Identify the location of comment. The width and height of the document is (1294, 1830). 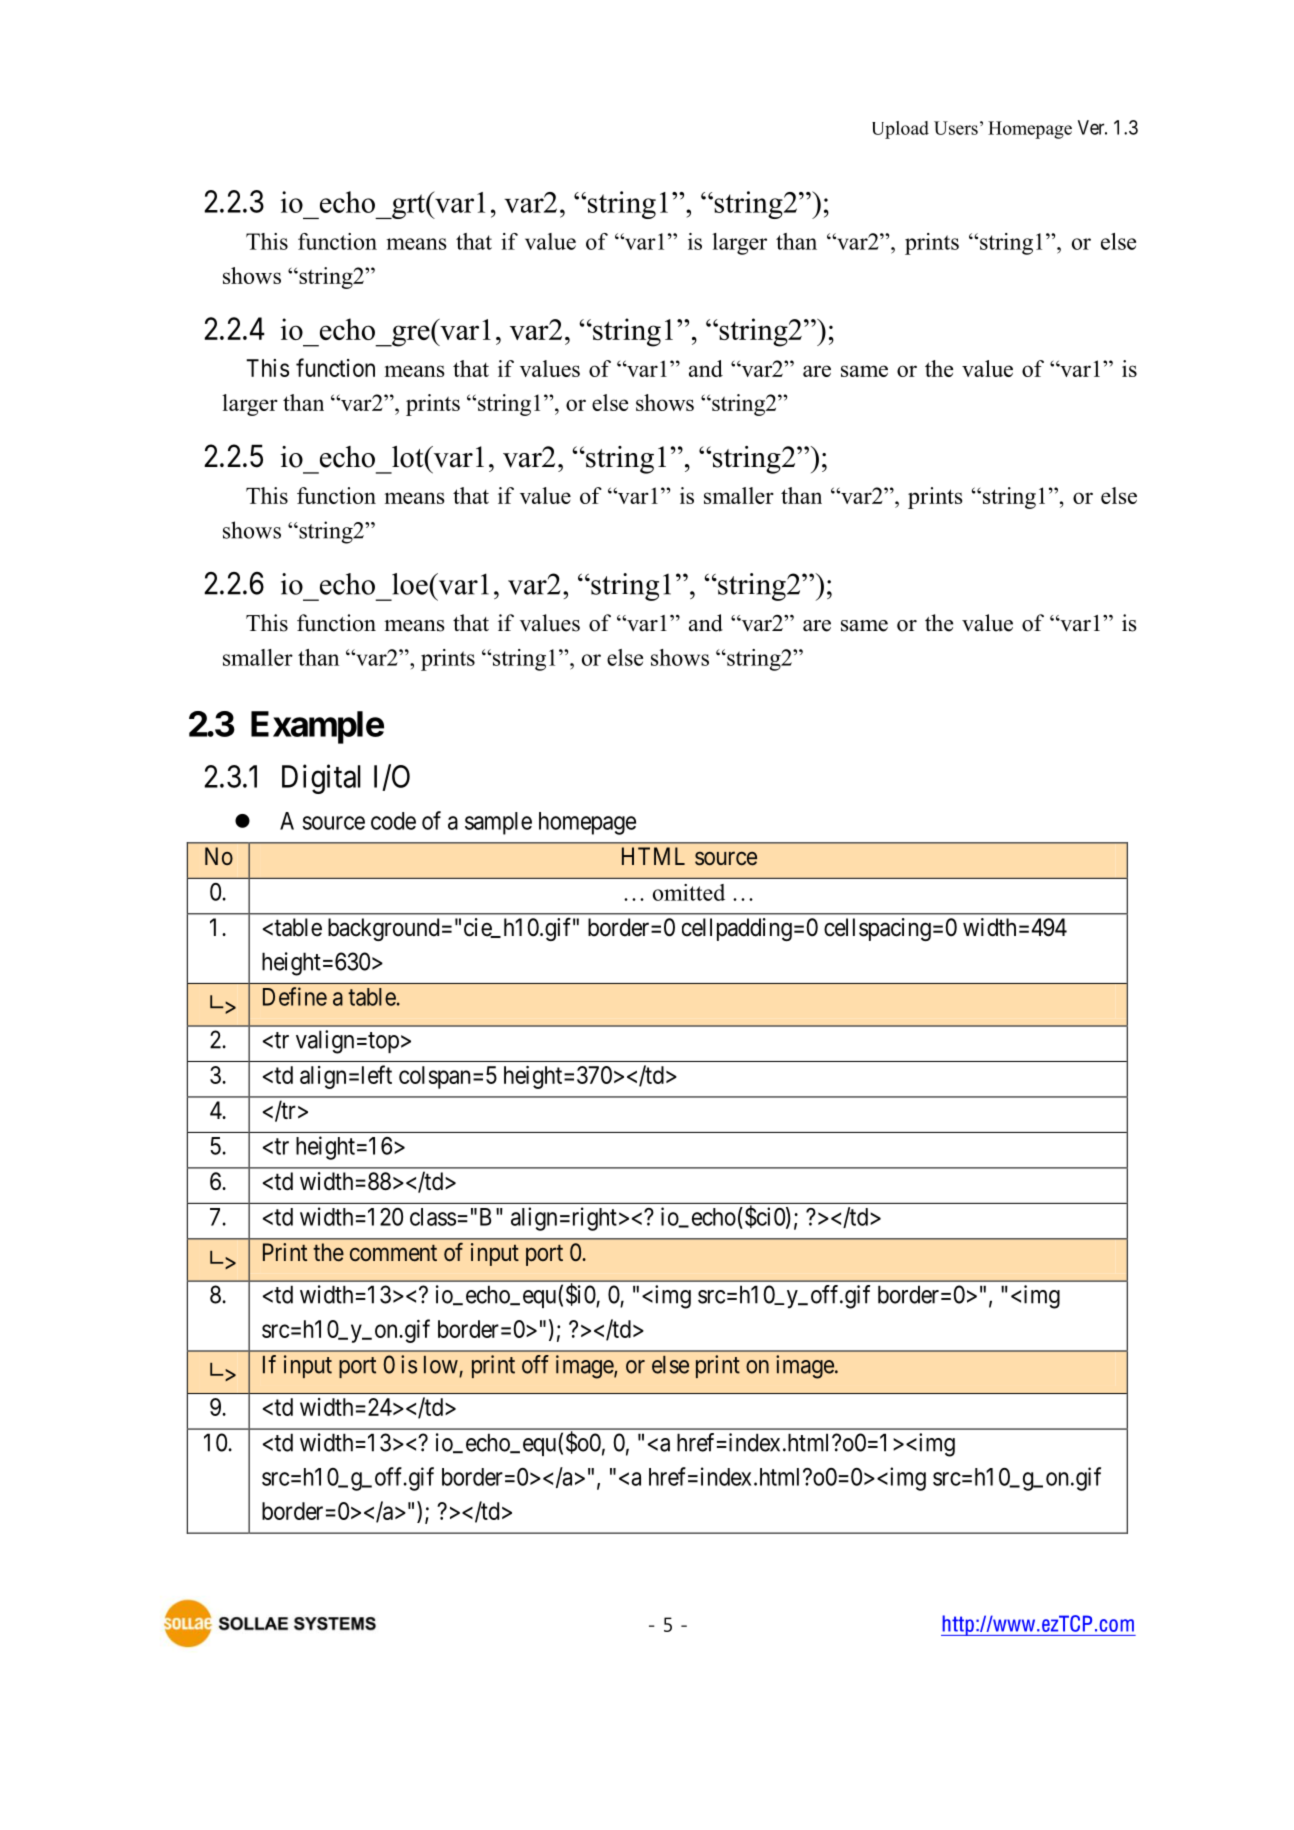
(393, 1253).
